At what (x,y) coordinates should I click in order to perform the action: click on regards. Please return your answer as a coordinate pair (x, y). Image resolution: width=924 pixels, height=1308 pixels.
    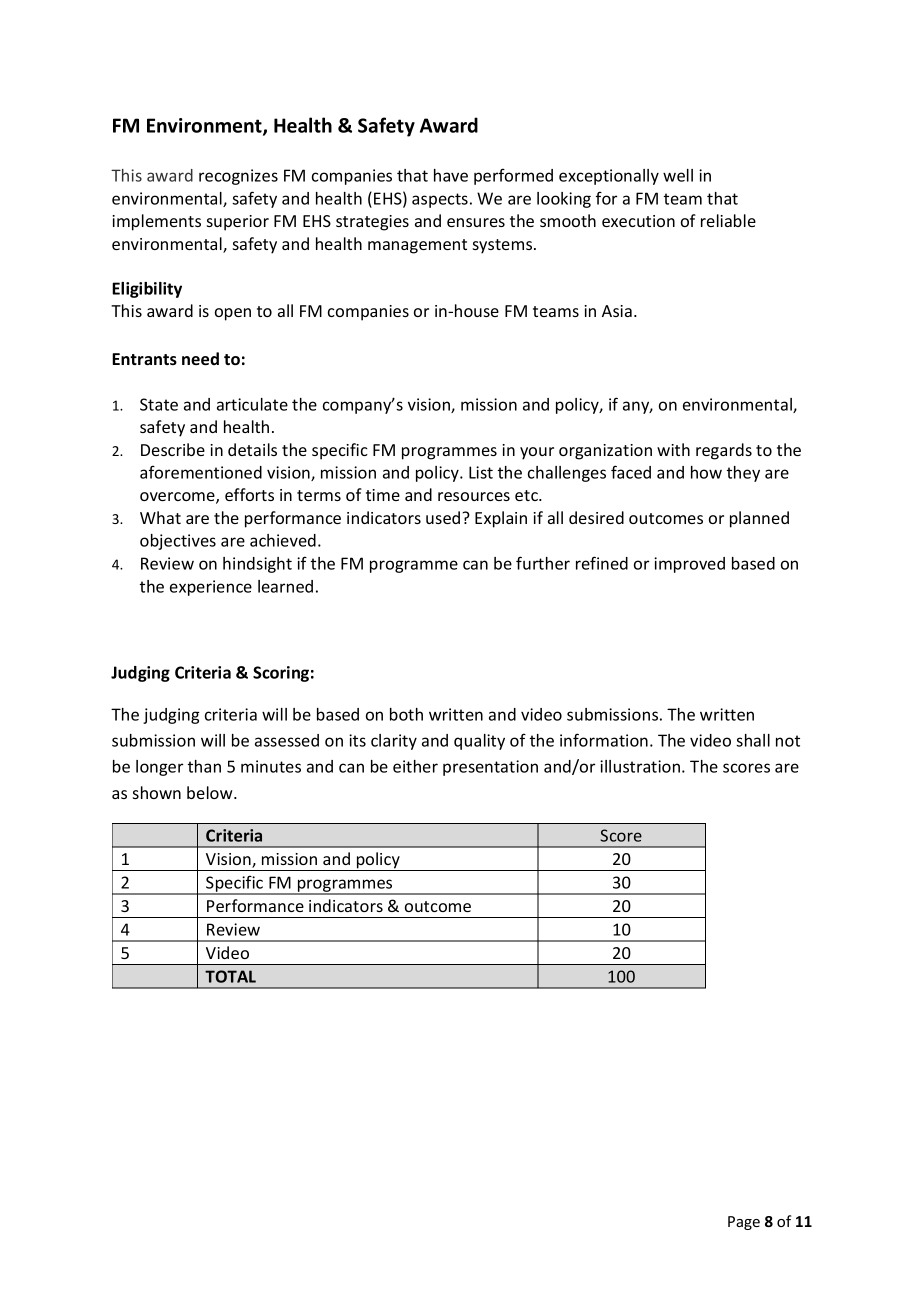
    Looking at the image, I should click on (724, 451).
